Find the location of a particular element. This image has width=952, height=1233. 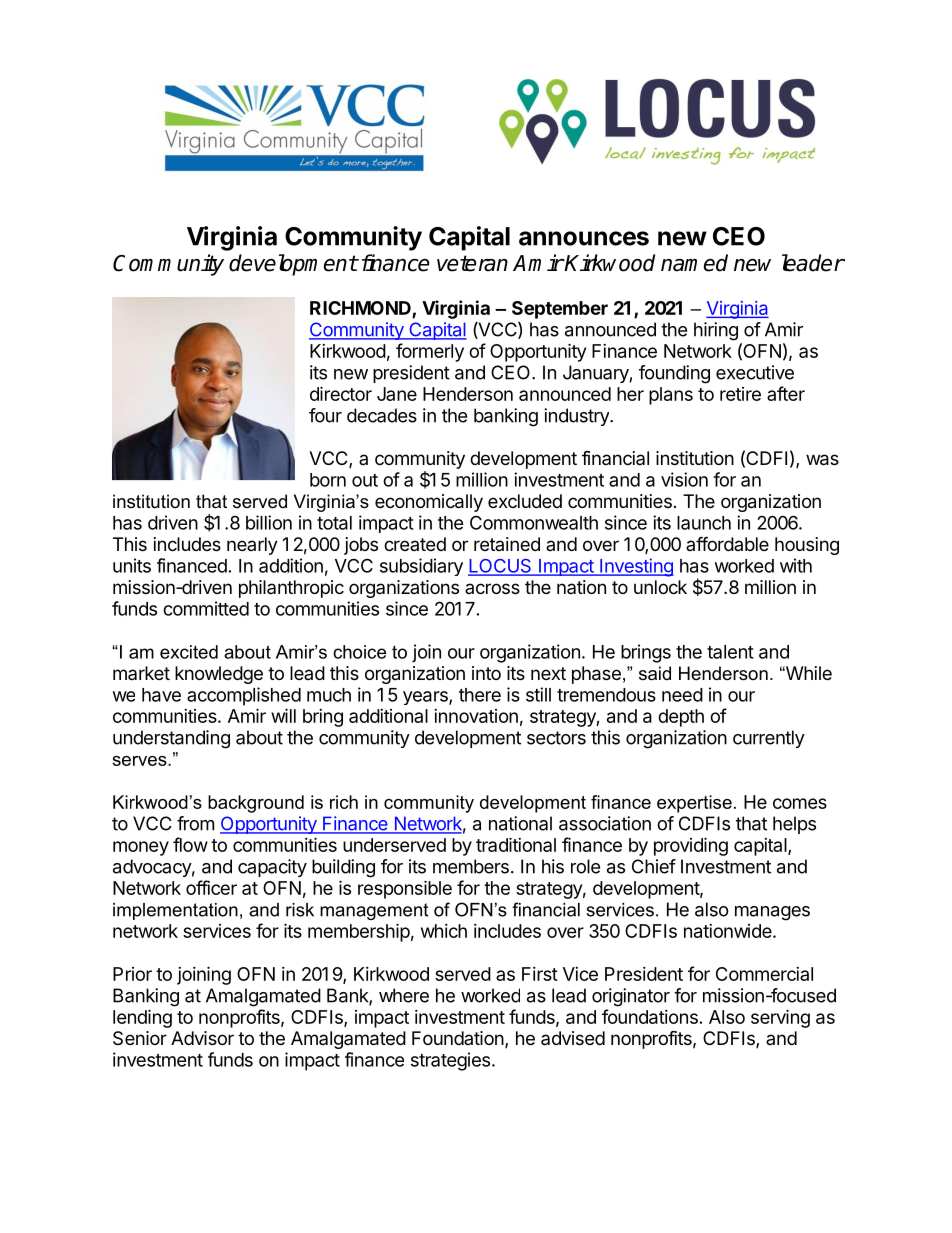

born is located at coordinates (328, 480).
